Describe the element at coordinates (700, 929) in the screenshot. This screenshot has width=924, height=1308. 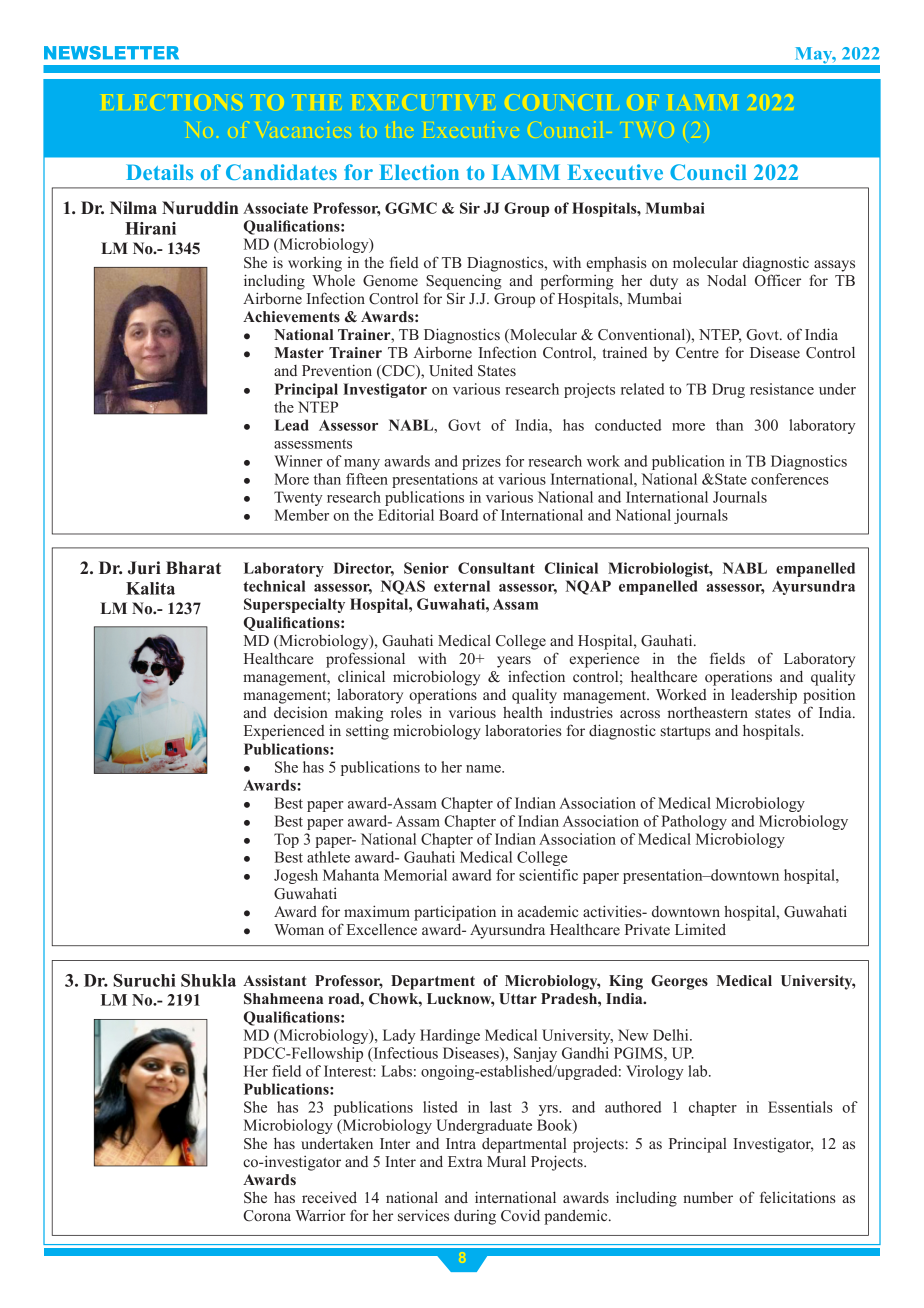
I see `Limited` at that location.
